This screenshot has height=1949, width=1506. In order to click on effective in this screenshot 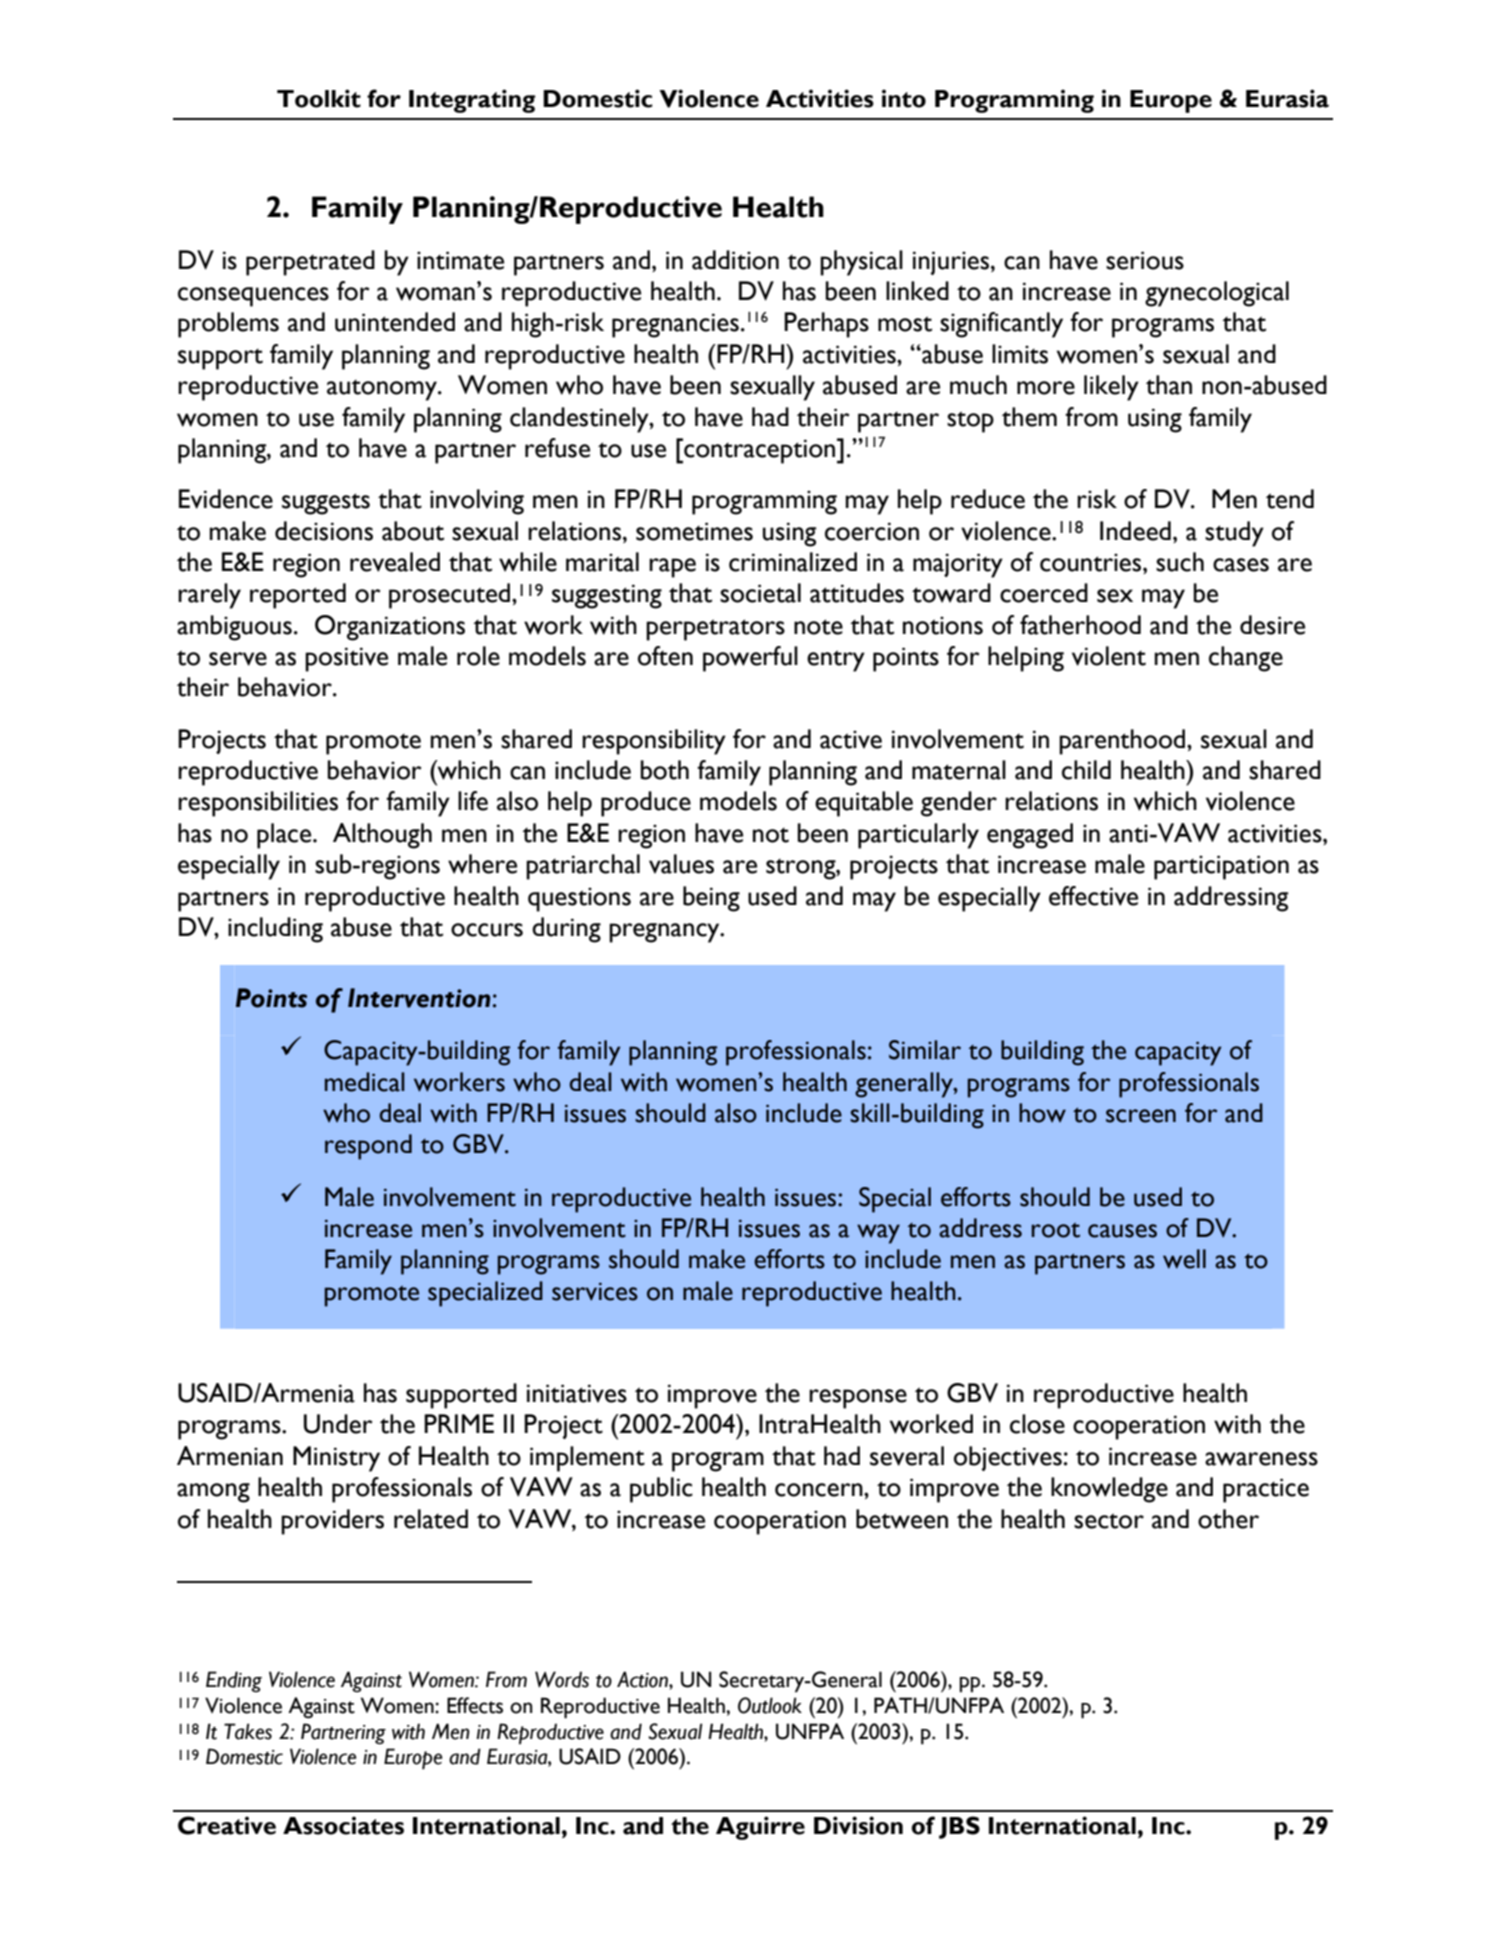, I will do `click(1093, 896)`.
